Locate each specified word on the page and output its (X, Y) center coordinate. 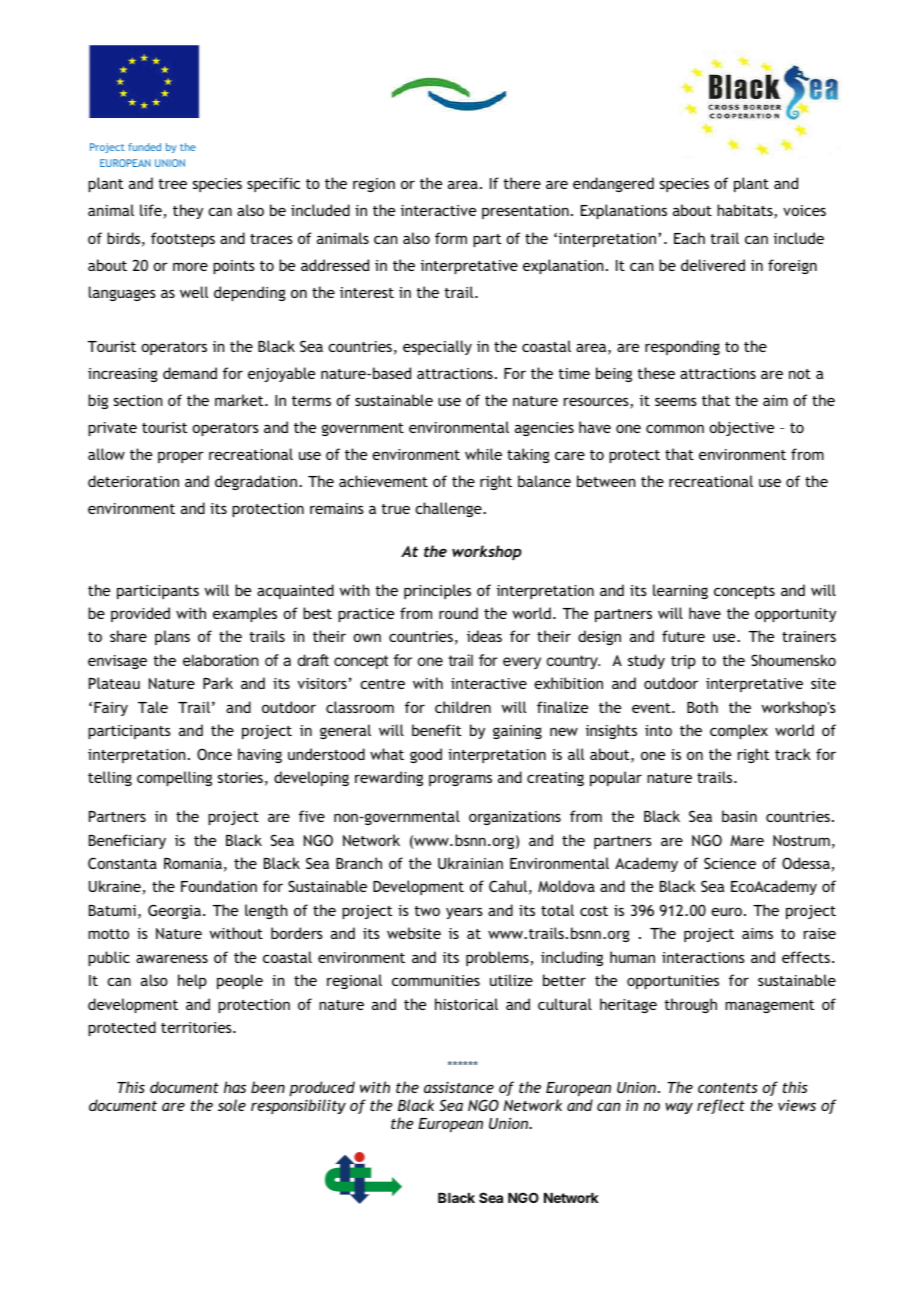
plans (172, 637)
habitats (746, 211)
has (235, 1087)
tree (173, 184)
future (683, 636)
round (458, 613)
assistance (459, 1087)
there (522, 183)
